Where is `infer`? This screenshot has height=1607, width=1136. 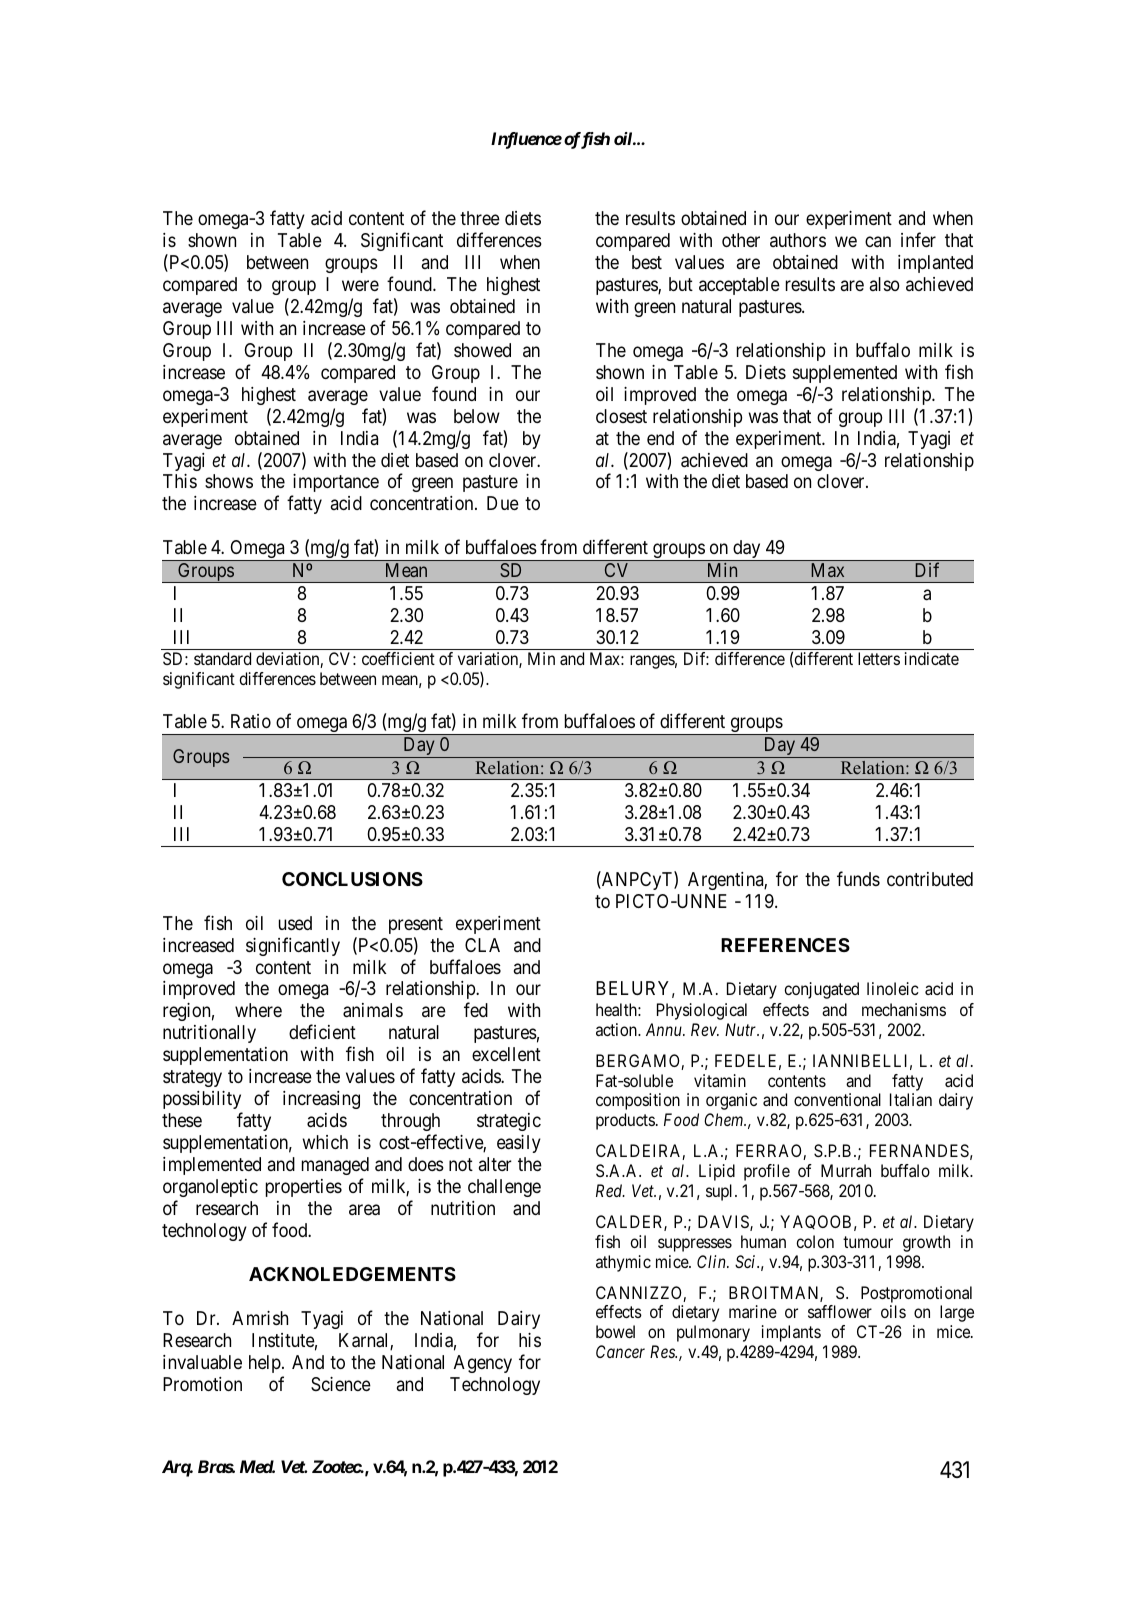 infer is located at coordinates (918, 239).
